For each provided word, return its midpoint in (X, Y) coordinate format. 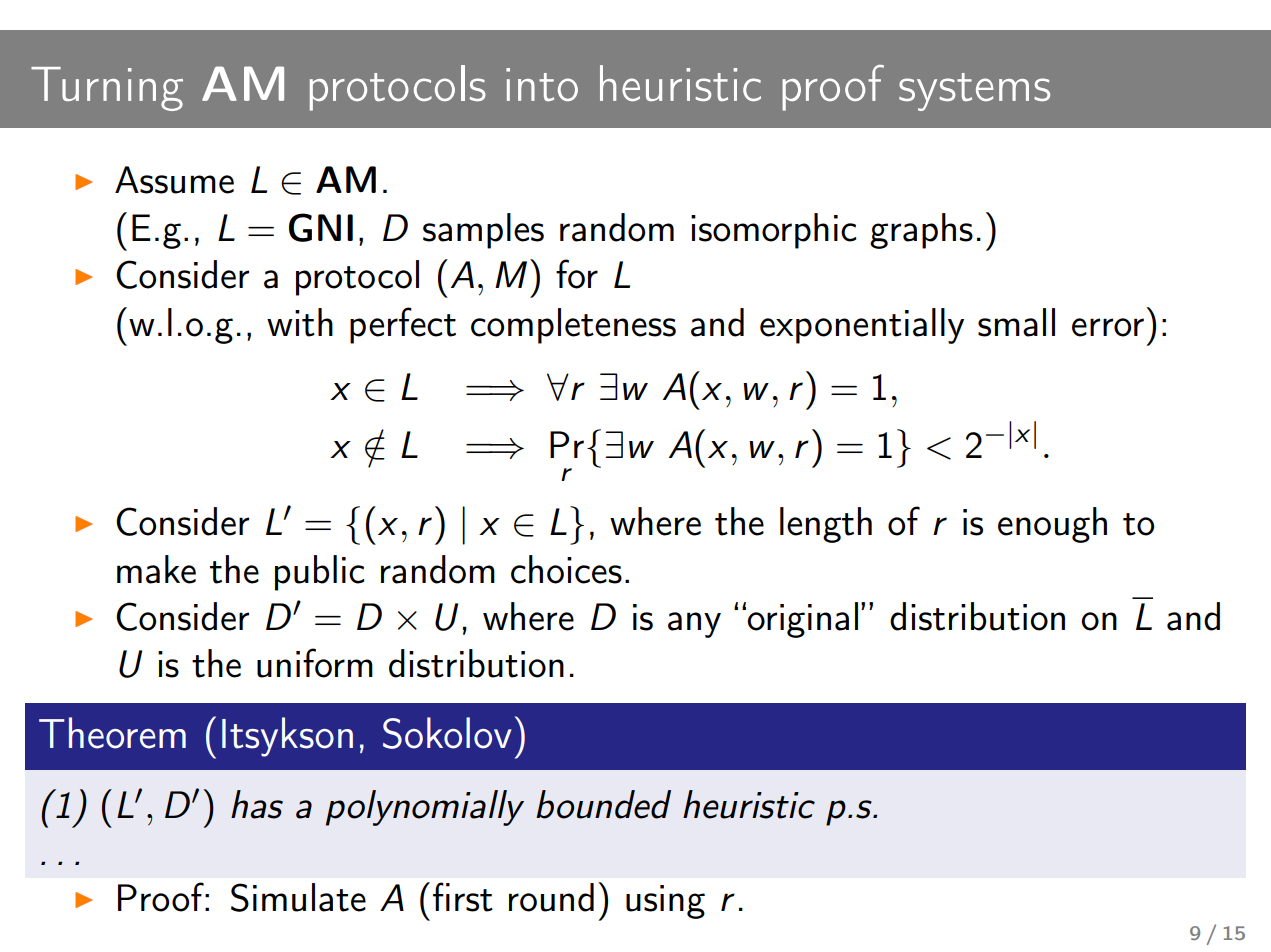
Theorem (112, 733)
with (300, 322)
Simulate (298, 897)
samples (483, 231)
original (802, 620)
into (542, 84)
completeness (573, 326)
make (156, 569)
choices (566, 569)
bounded (603, 804)
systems (974, 92)
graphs (921, 231)
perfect (403, 325)
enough (1052, 525)
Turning (107, 89)
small (1016, 322)
